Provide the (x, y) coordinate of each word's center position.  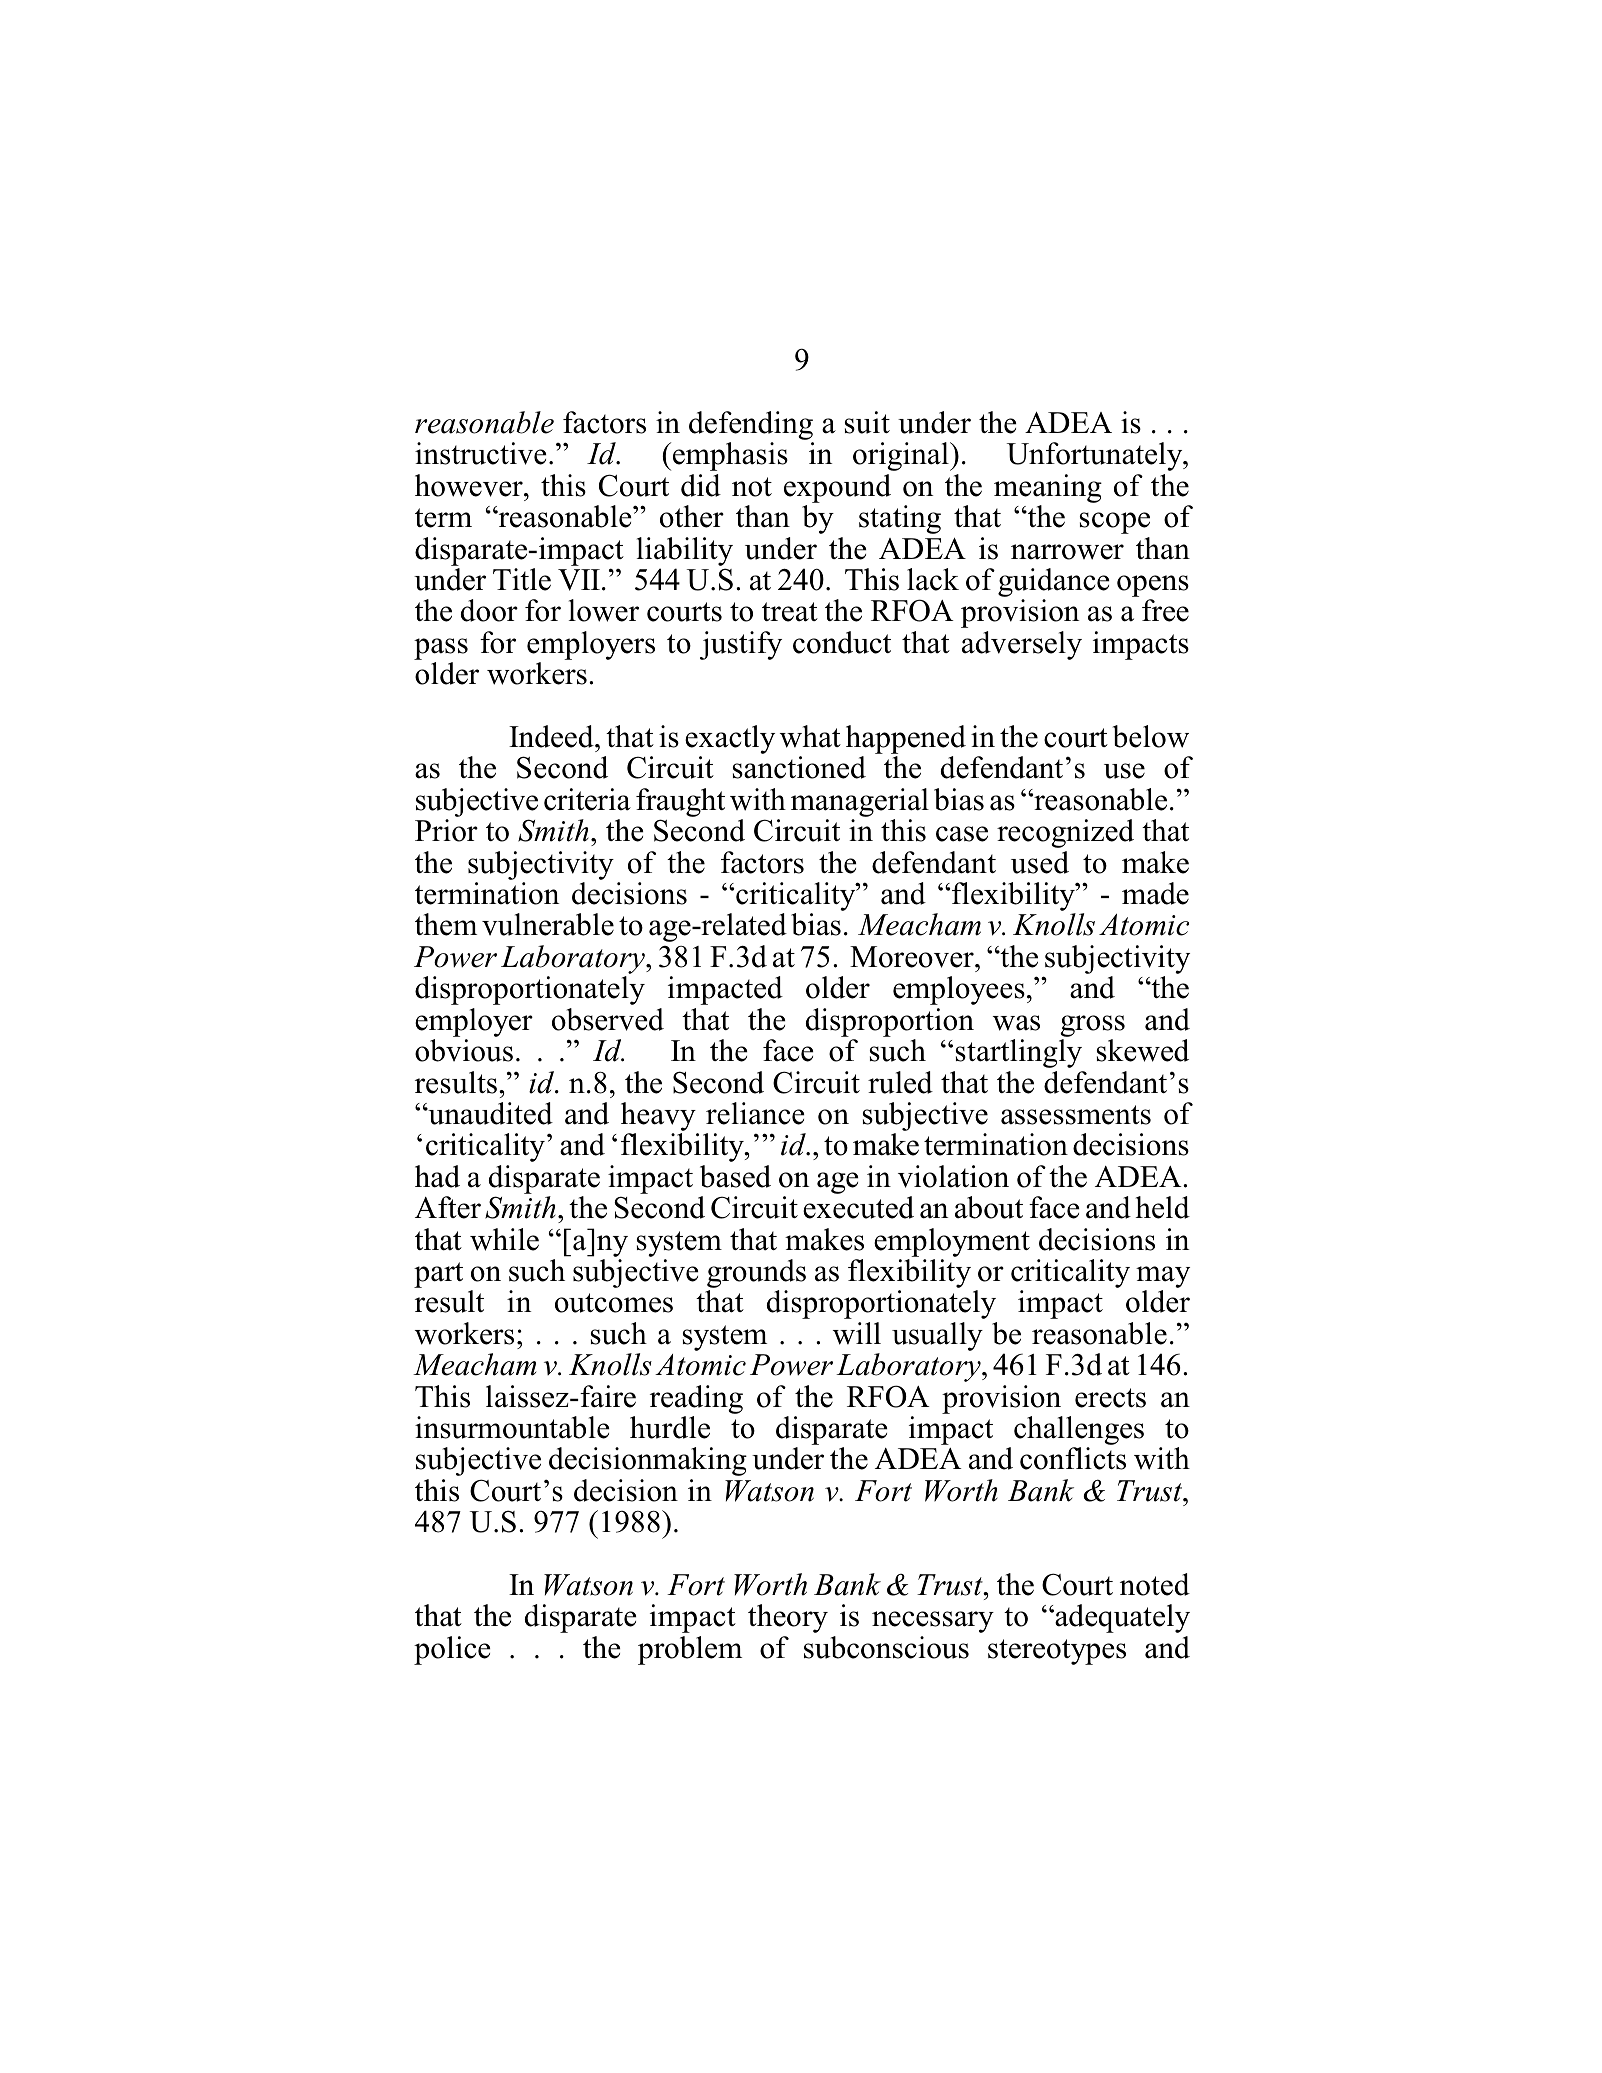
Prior (446, 830)
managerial (860, 804)
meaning (1048, 488)
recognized (1065, 833)
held (1162, 1207)
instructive (480, 453)
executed (858, 1207)
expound (837, 488)
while (504, 1239)
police (452, 1650)
